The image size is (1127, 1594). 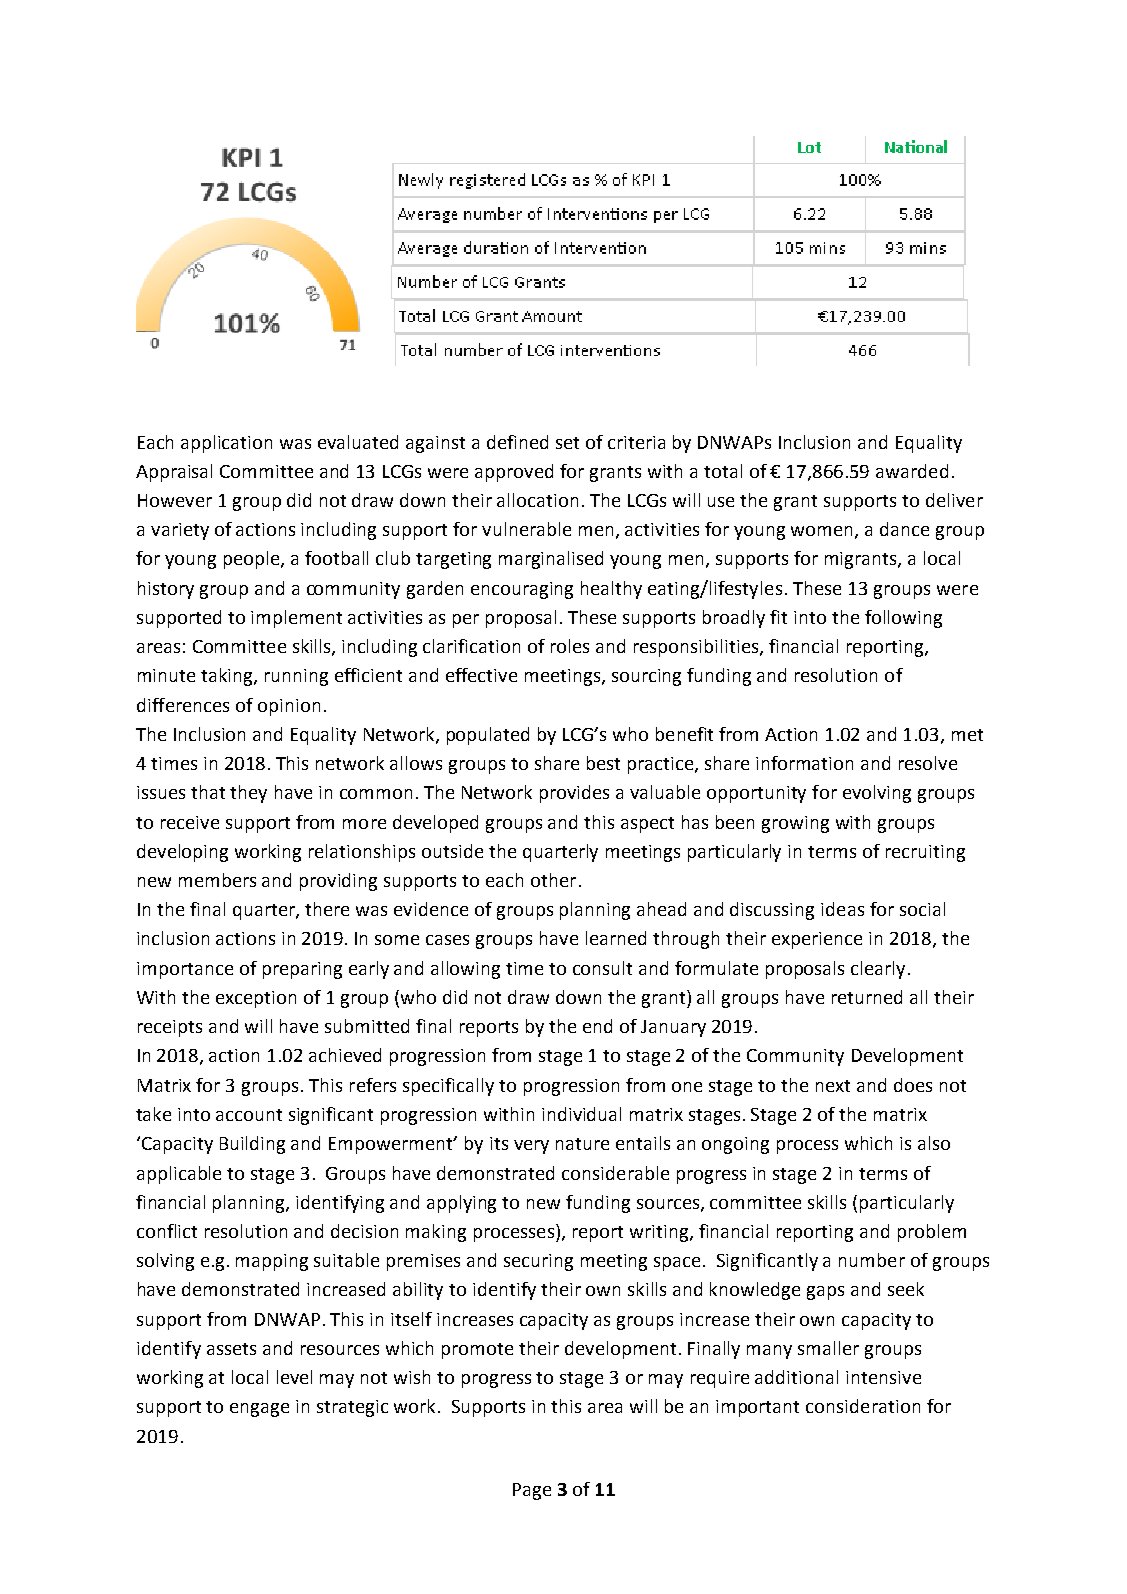 I want to click on approved, so click(x=514, y=473).
